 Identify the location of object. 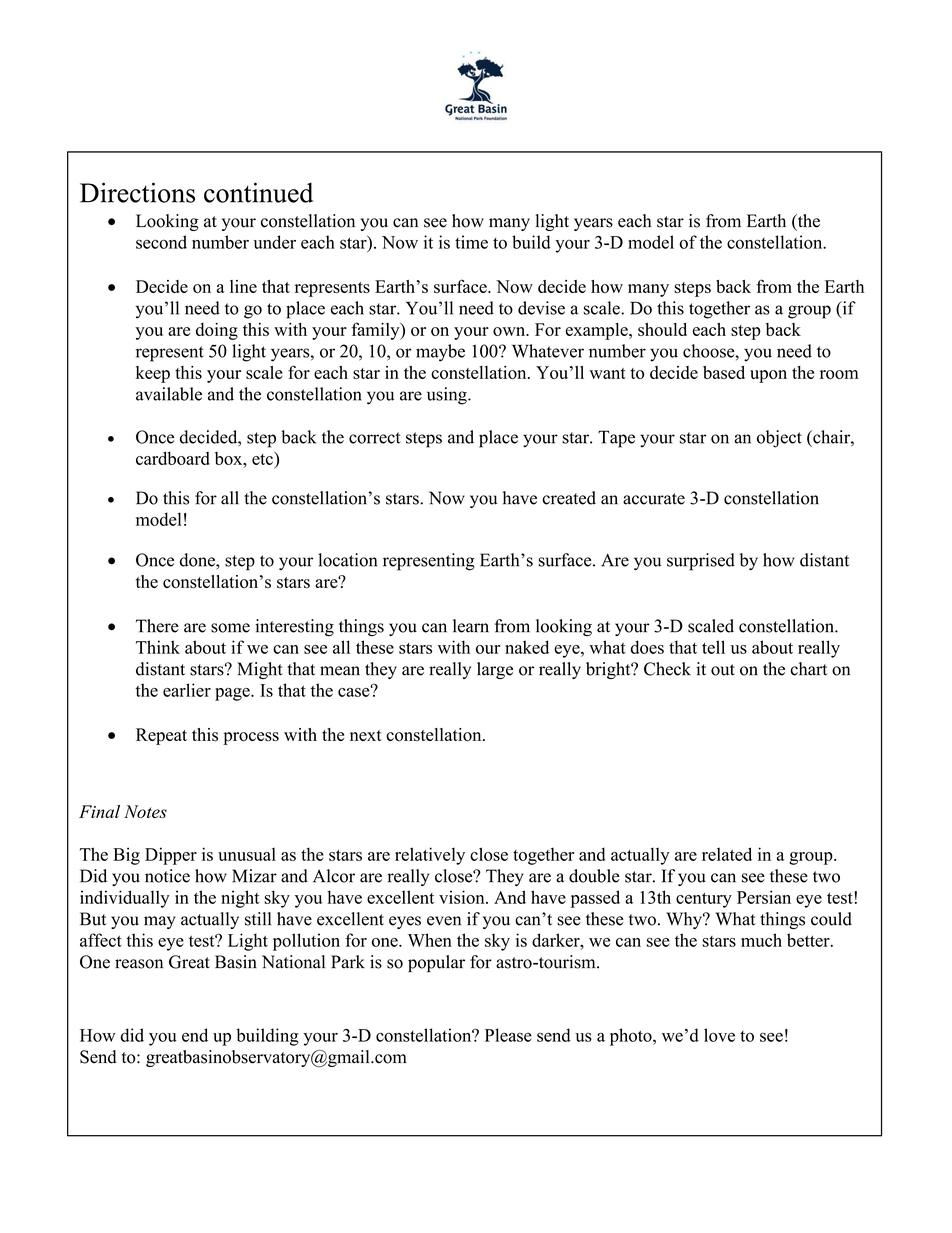
(779, 439).
